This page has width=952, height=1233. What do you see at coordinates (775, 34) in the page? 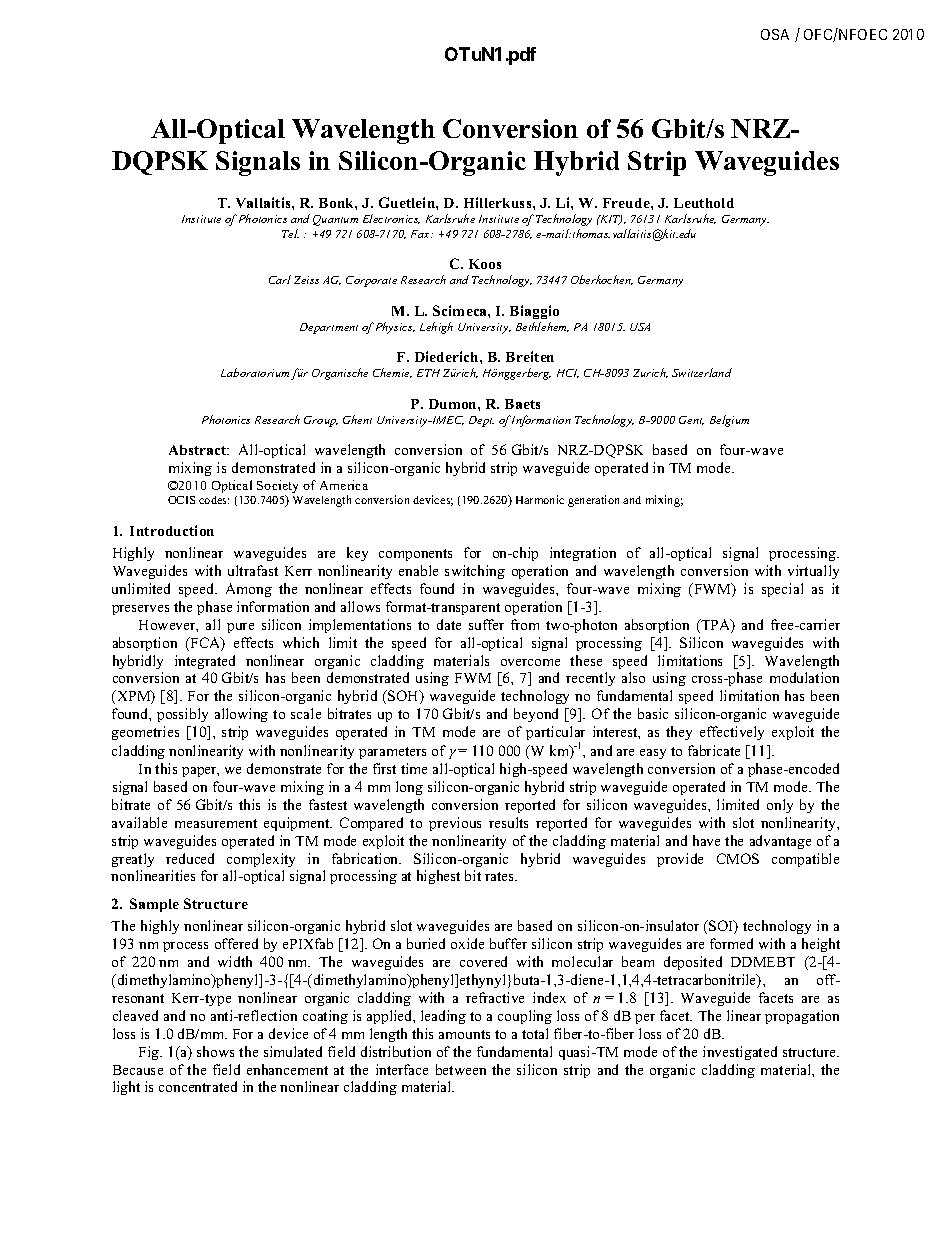
I see `OSA` at bounding box center [775, 34].
